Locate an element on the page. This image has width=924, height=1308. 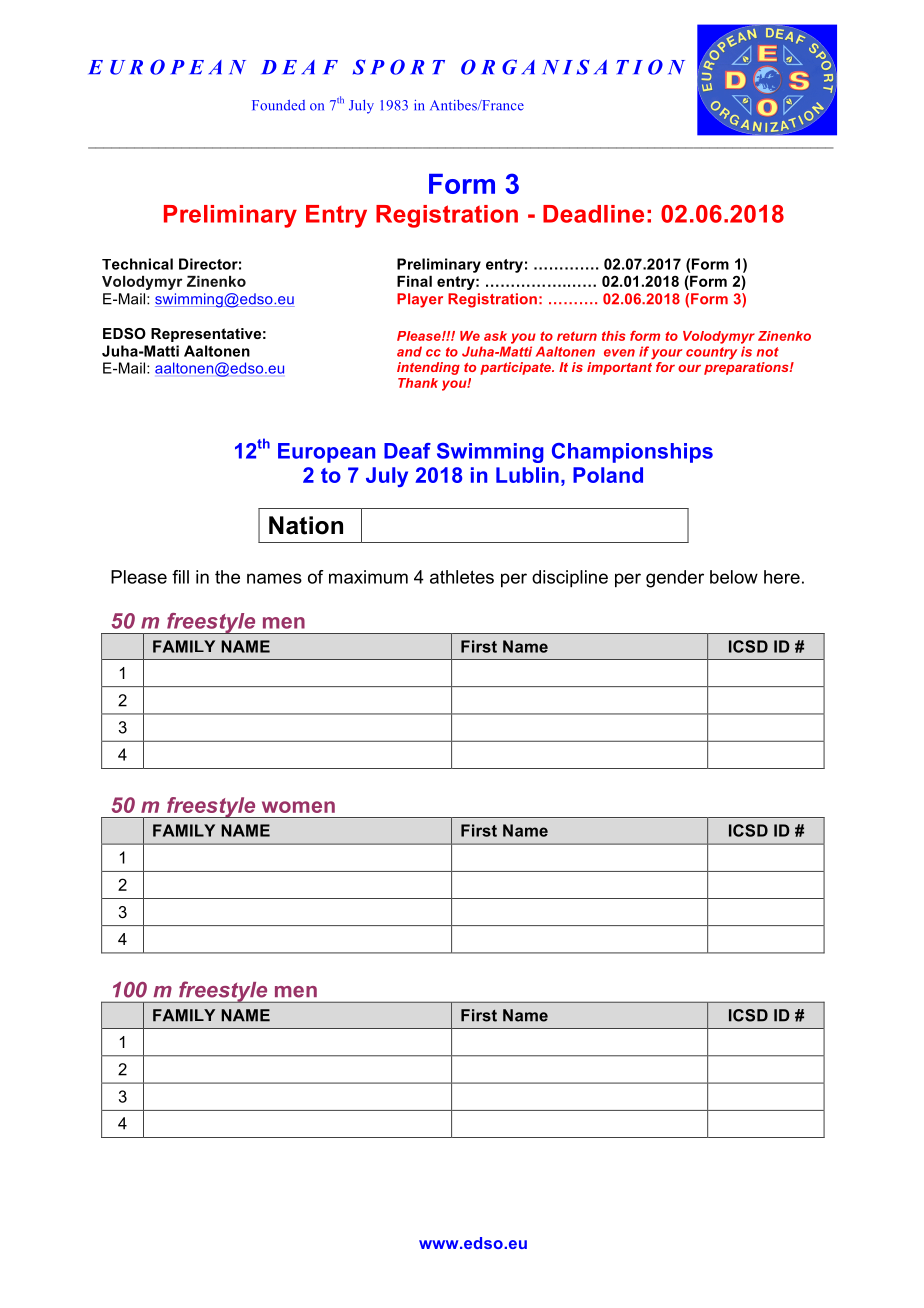
this is located at coordinates (613, 336).
